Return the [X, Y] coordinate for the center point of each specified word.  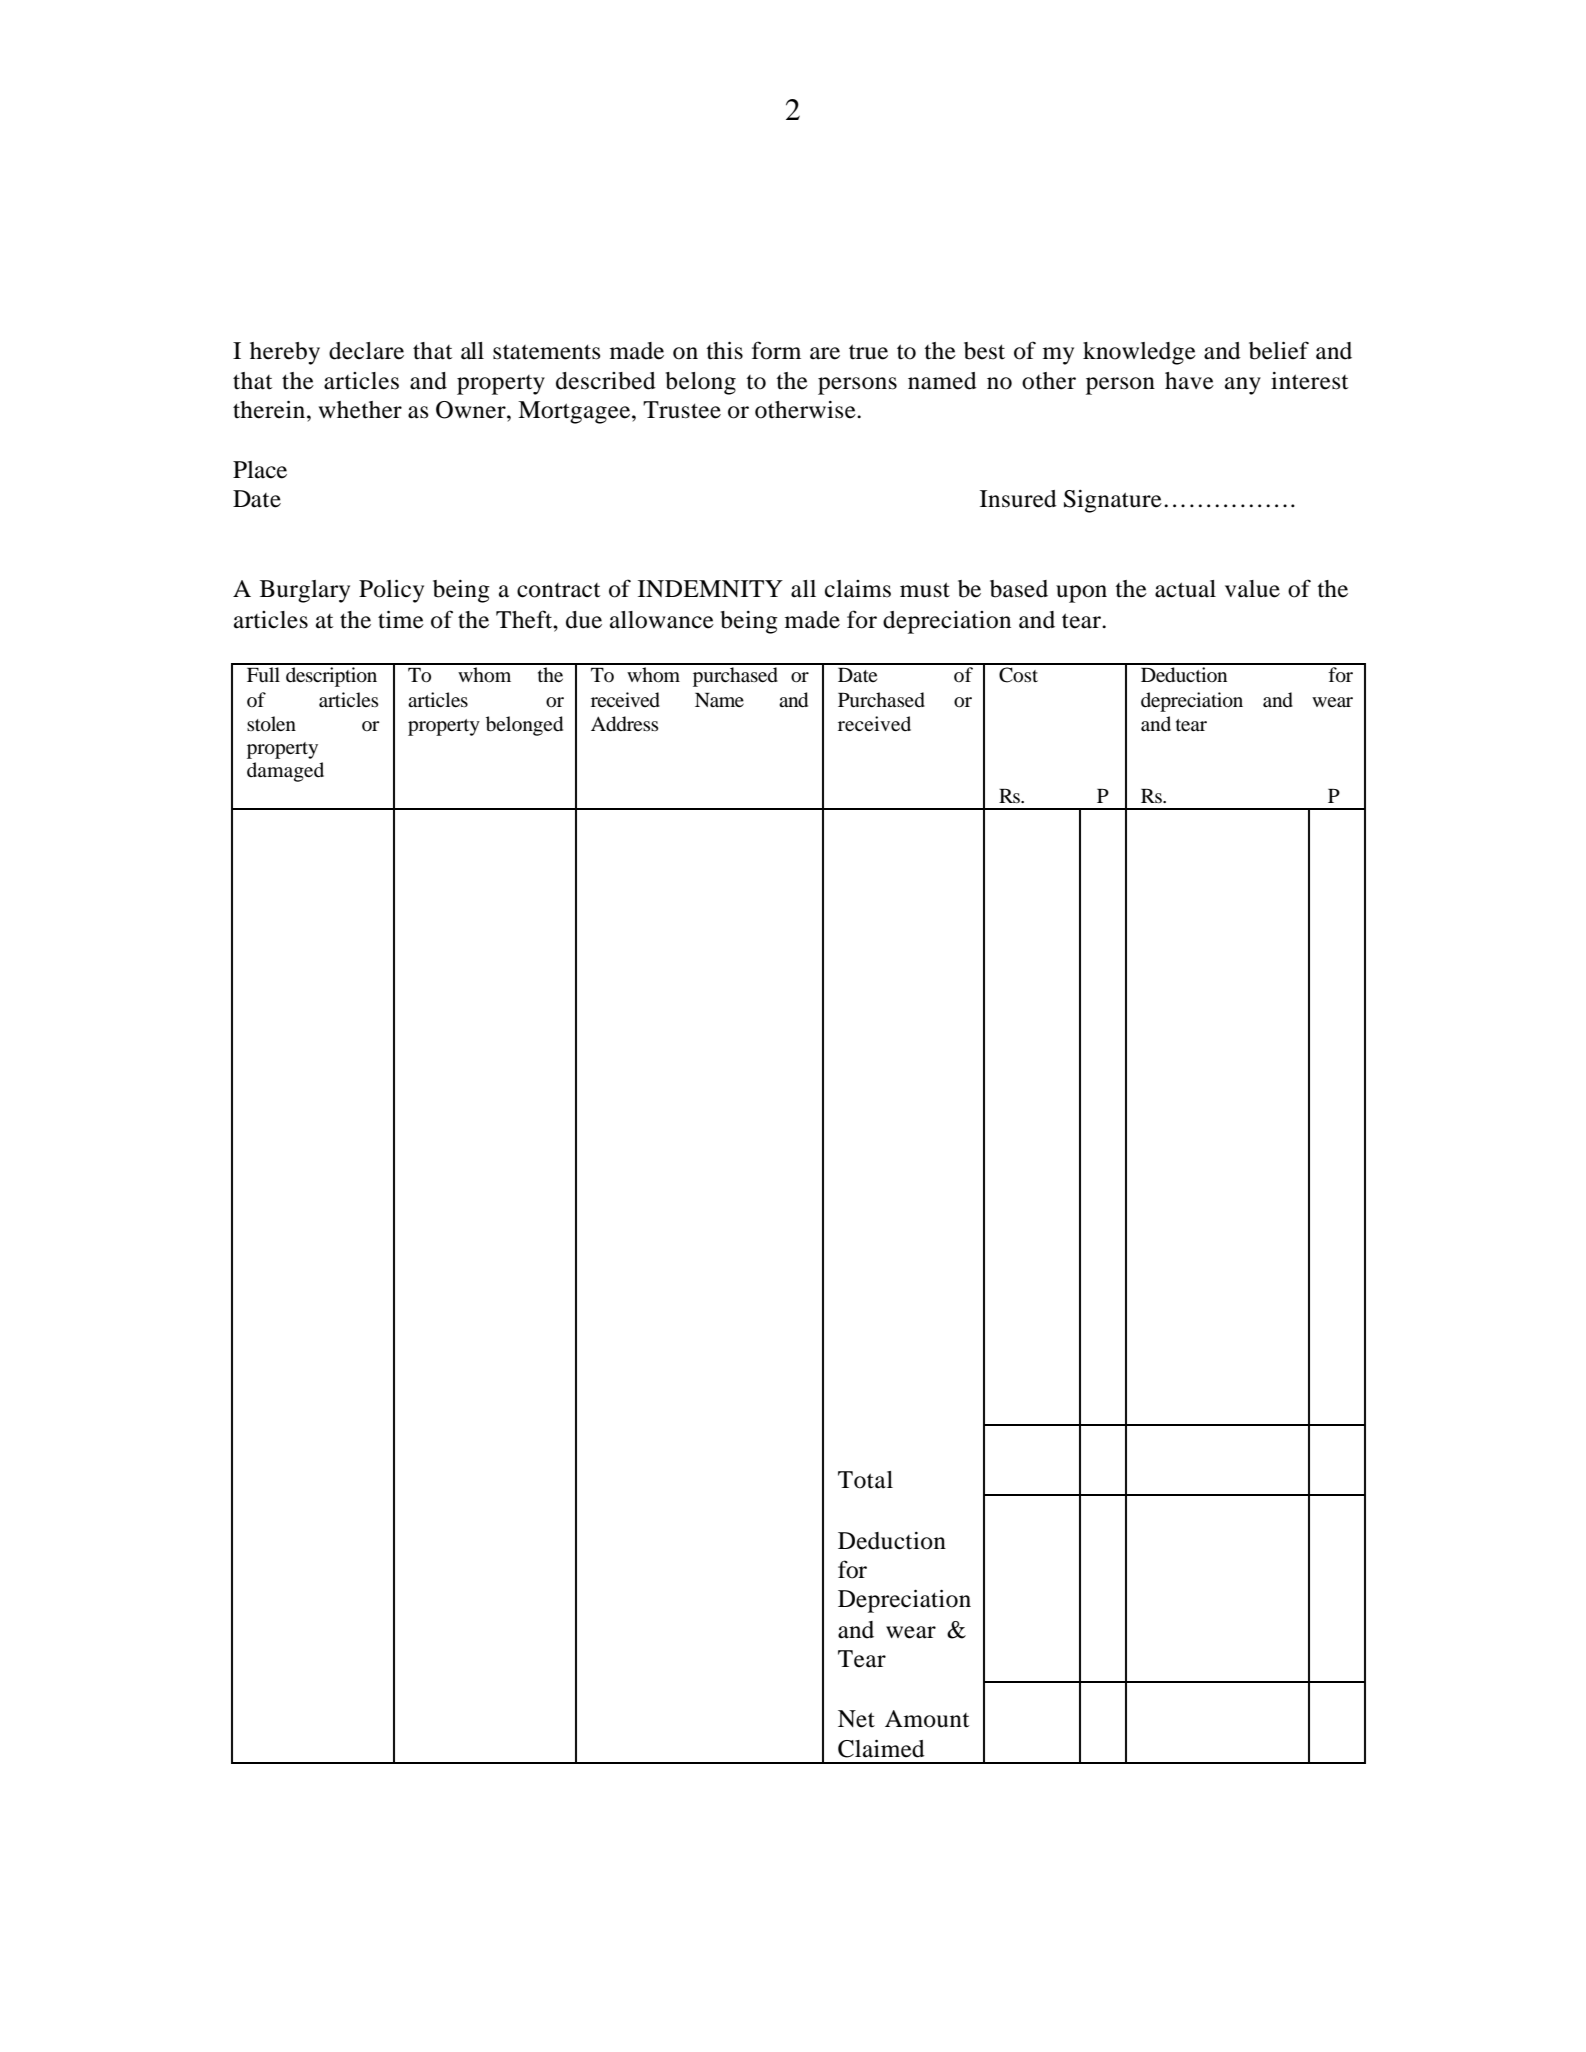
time [401, 620]
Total [865, 1480]
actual [1185, 589]
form [776, 350]
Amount [927, 1719]
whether [360, 410]
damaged [285, 772]
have [1189, 381]
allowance [662, 620]
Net [856, 1719]
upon [1081, 594]
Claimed [881, 1749]
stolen [271, 724]
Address [625, 724]
